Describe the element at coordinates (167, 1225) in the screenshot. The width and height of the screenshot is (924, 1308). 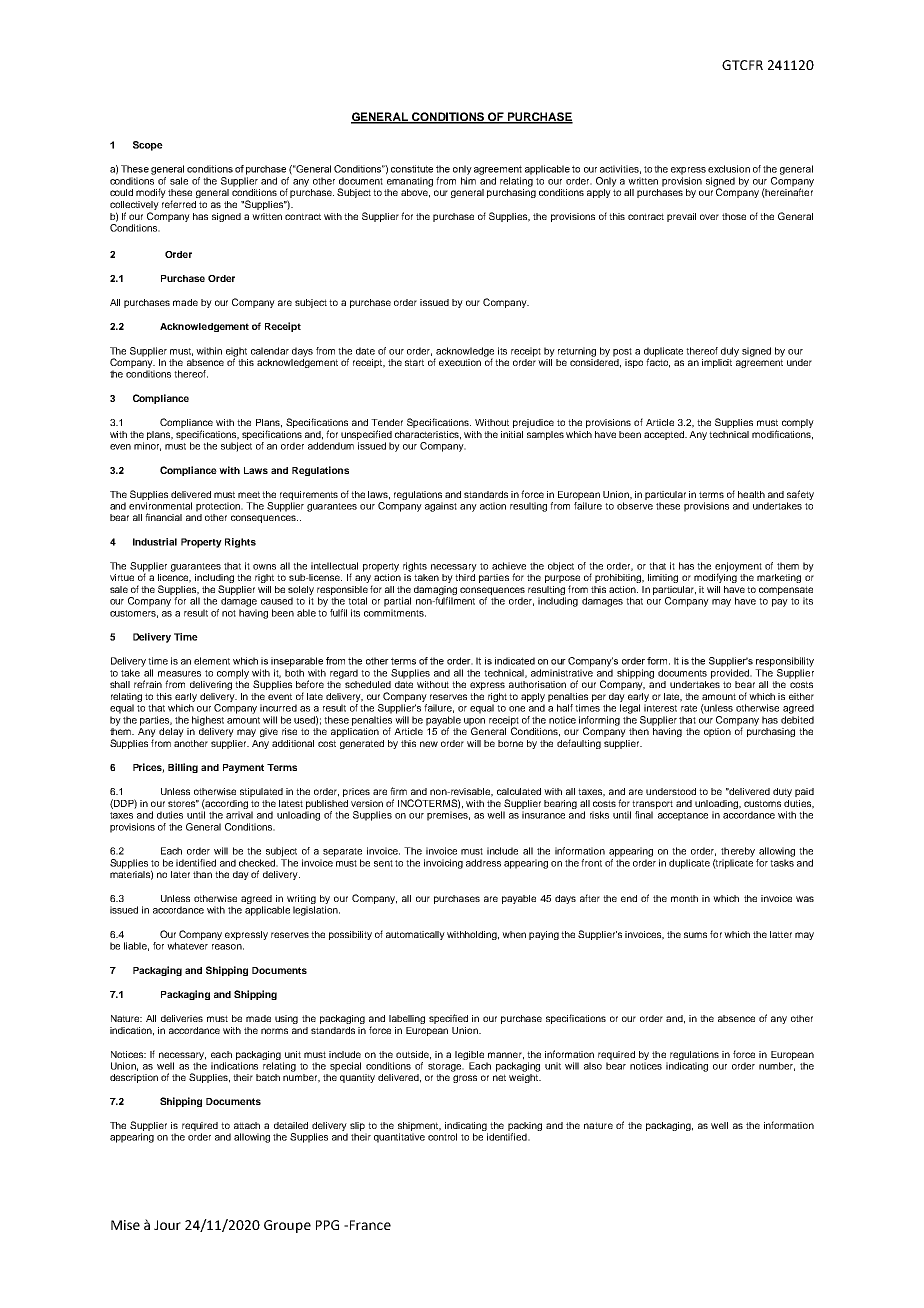
I see `Jour` at that location.
